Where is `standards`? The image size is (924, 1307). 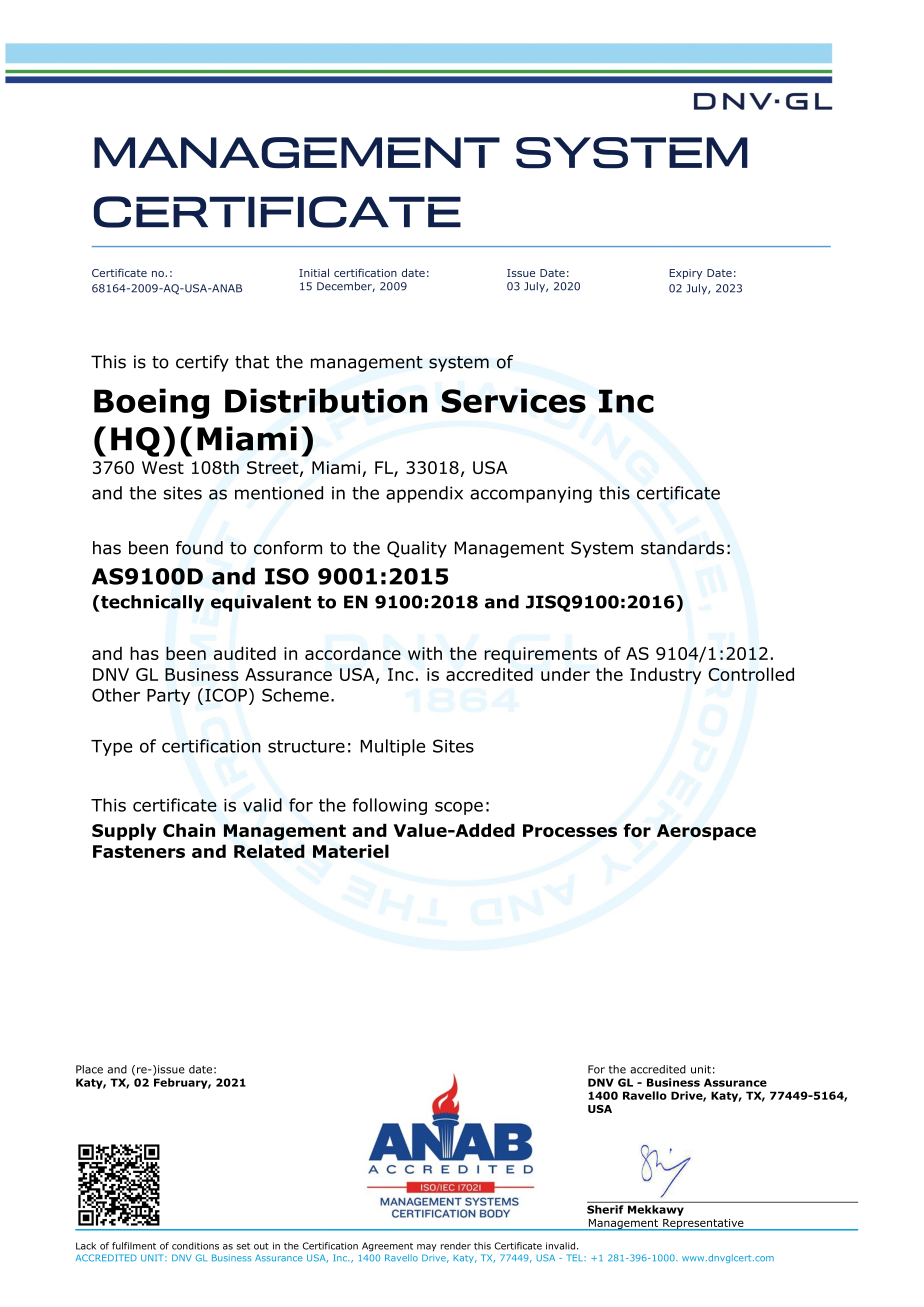
standards is located at coordinates (682, 548).
